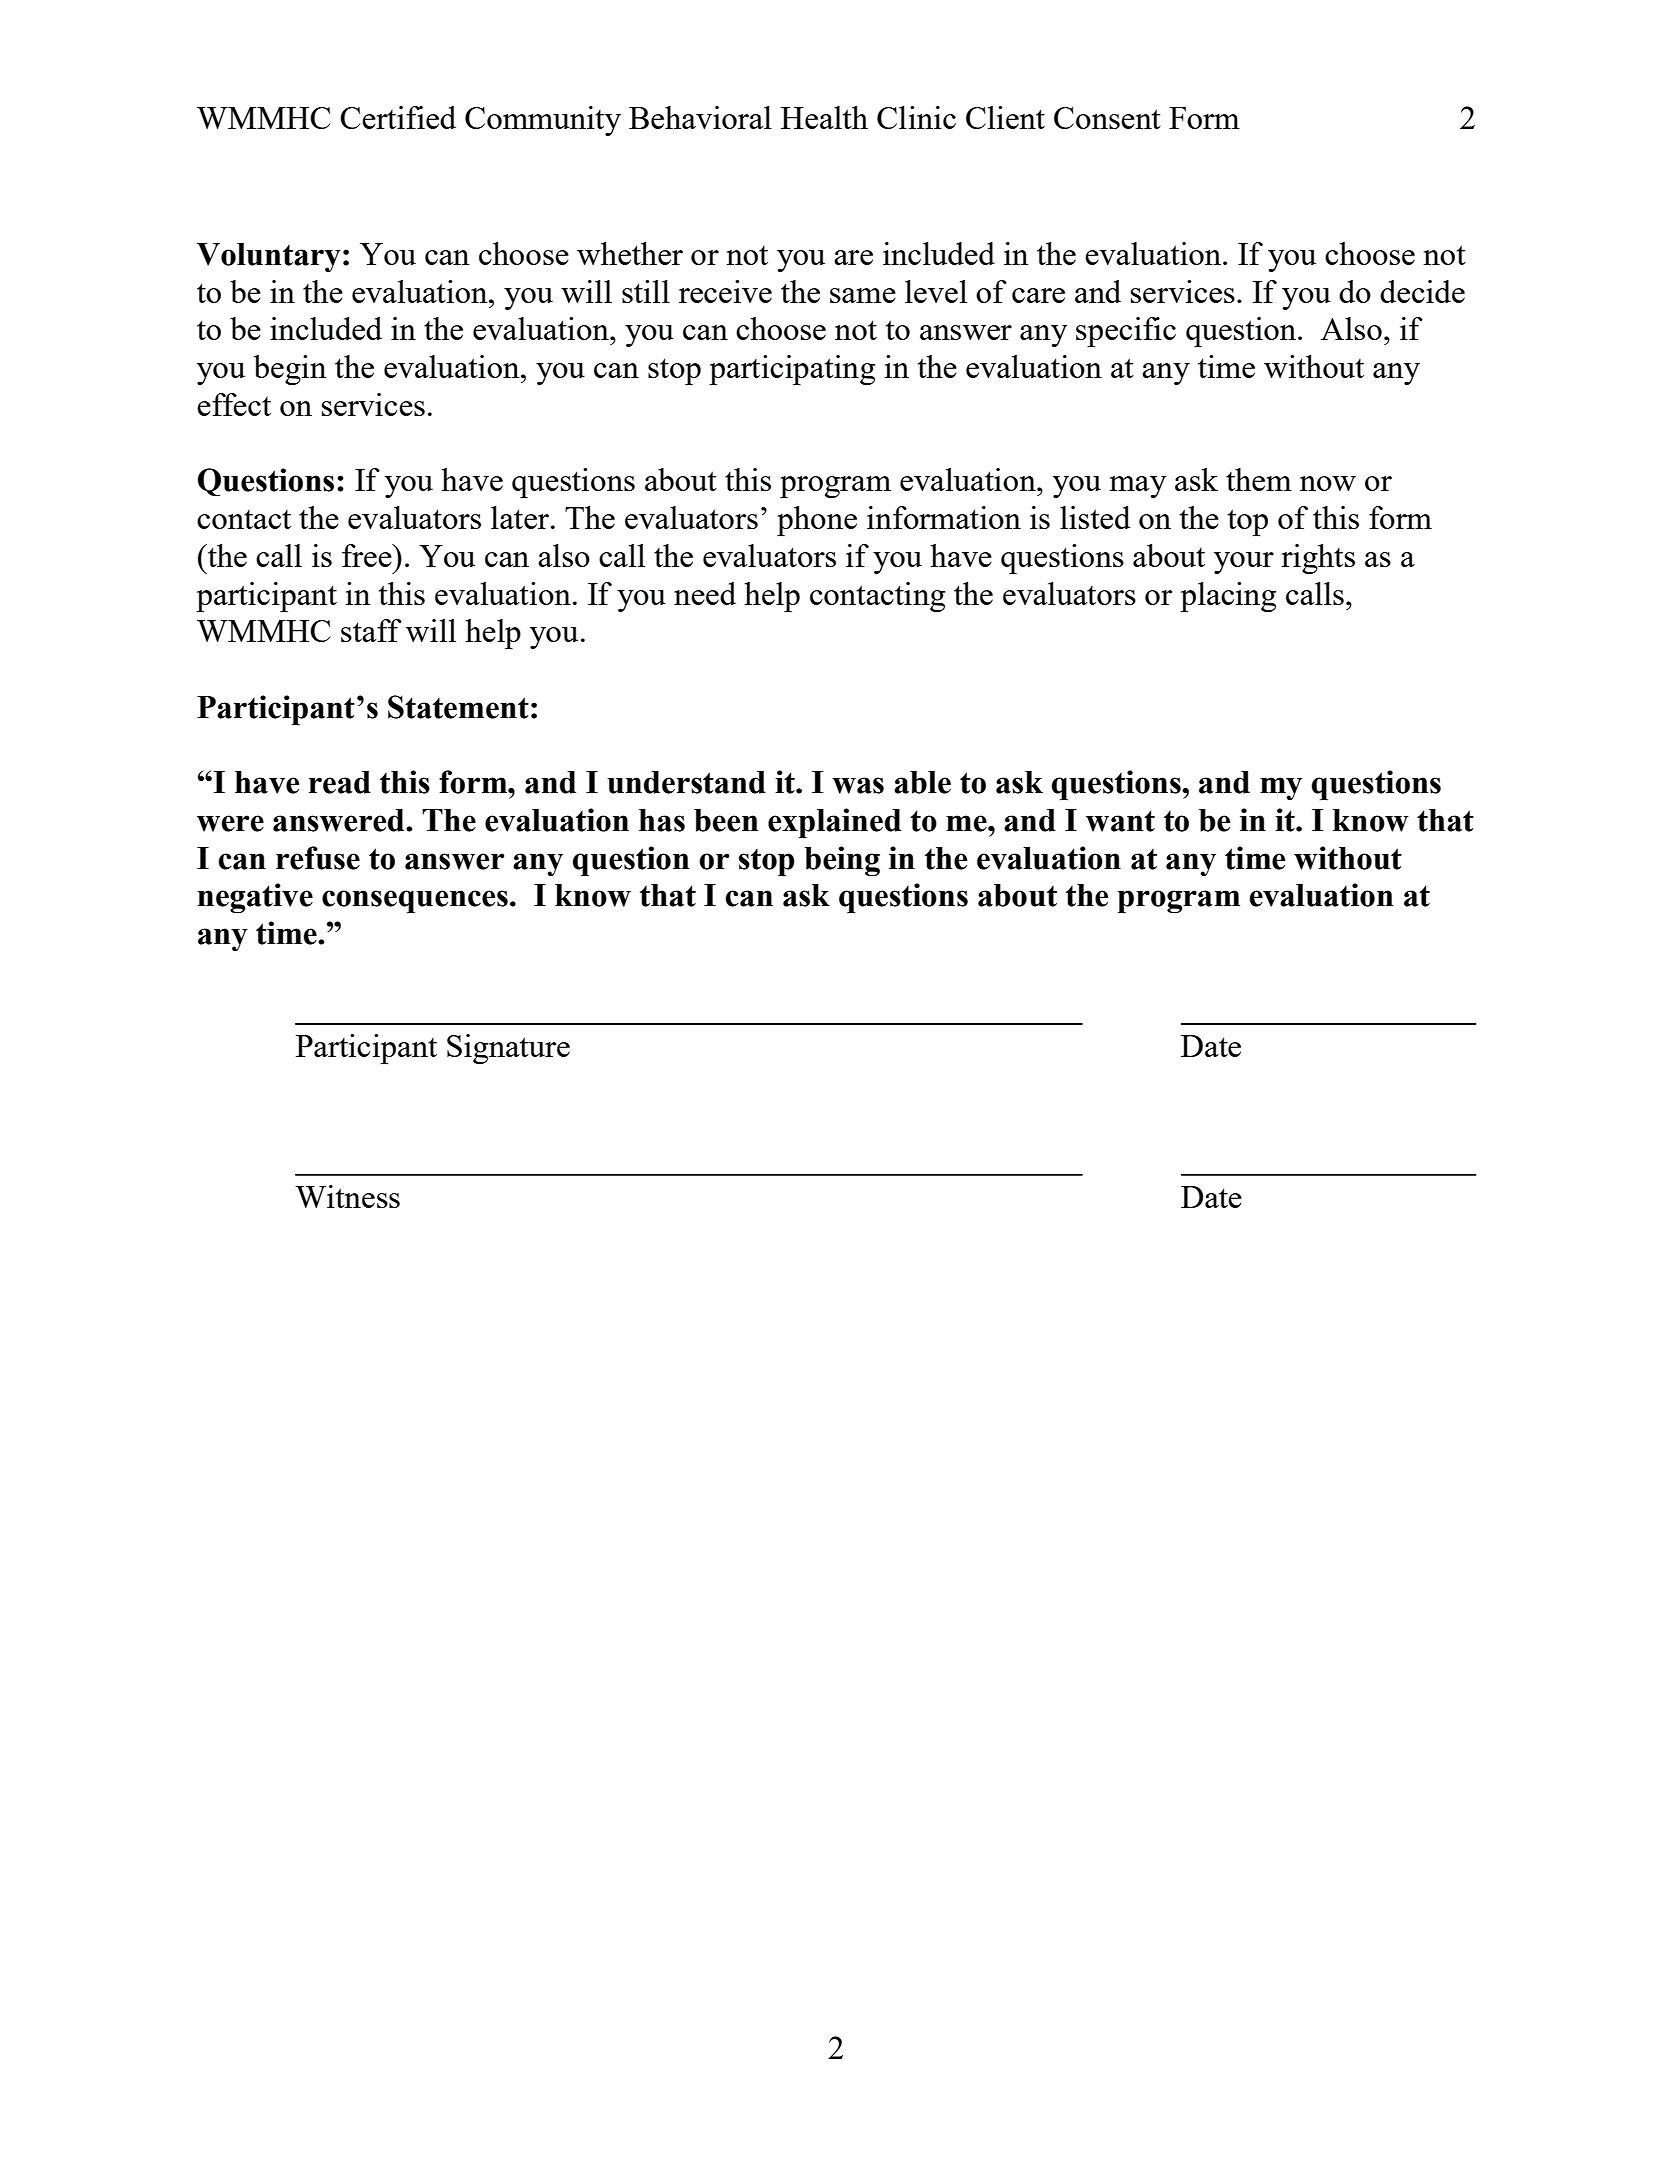  I want to click on Health, so click(824, 117).
